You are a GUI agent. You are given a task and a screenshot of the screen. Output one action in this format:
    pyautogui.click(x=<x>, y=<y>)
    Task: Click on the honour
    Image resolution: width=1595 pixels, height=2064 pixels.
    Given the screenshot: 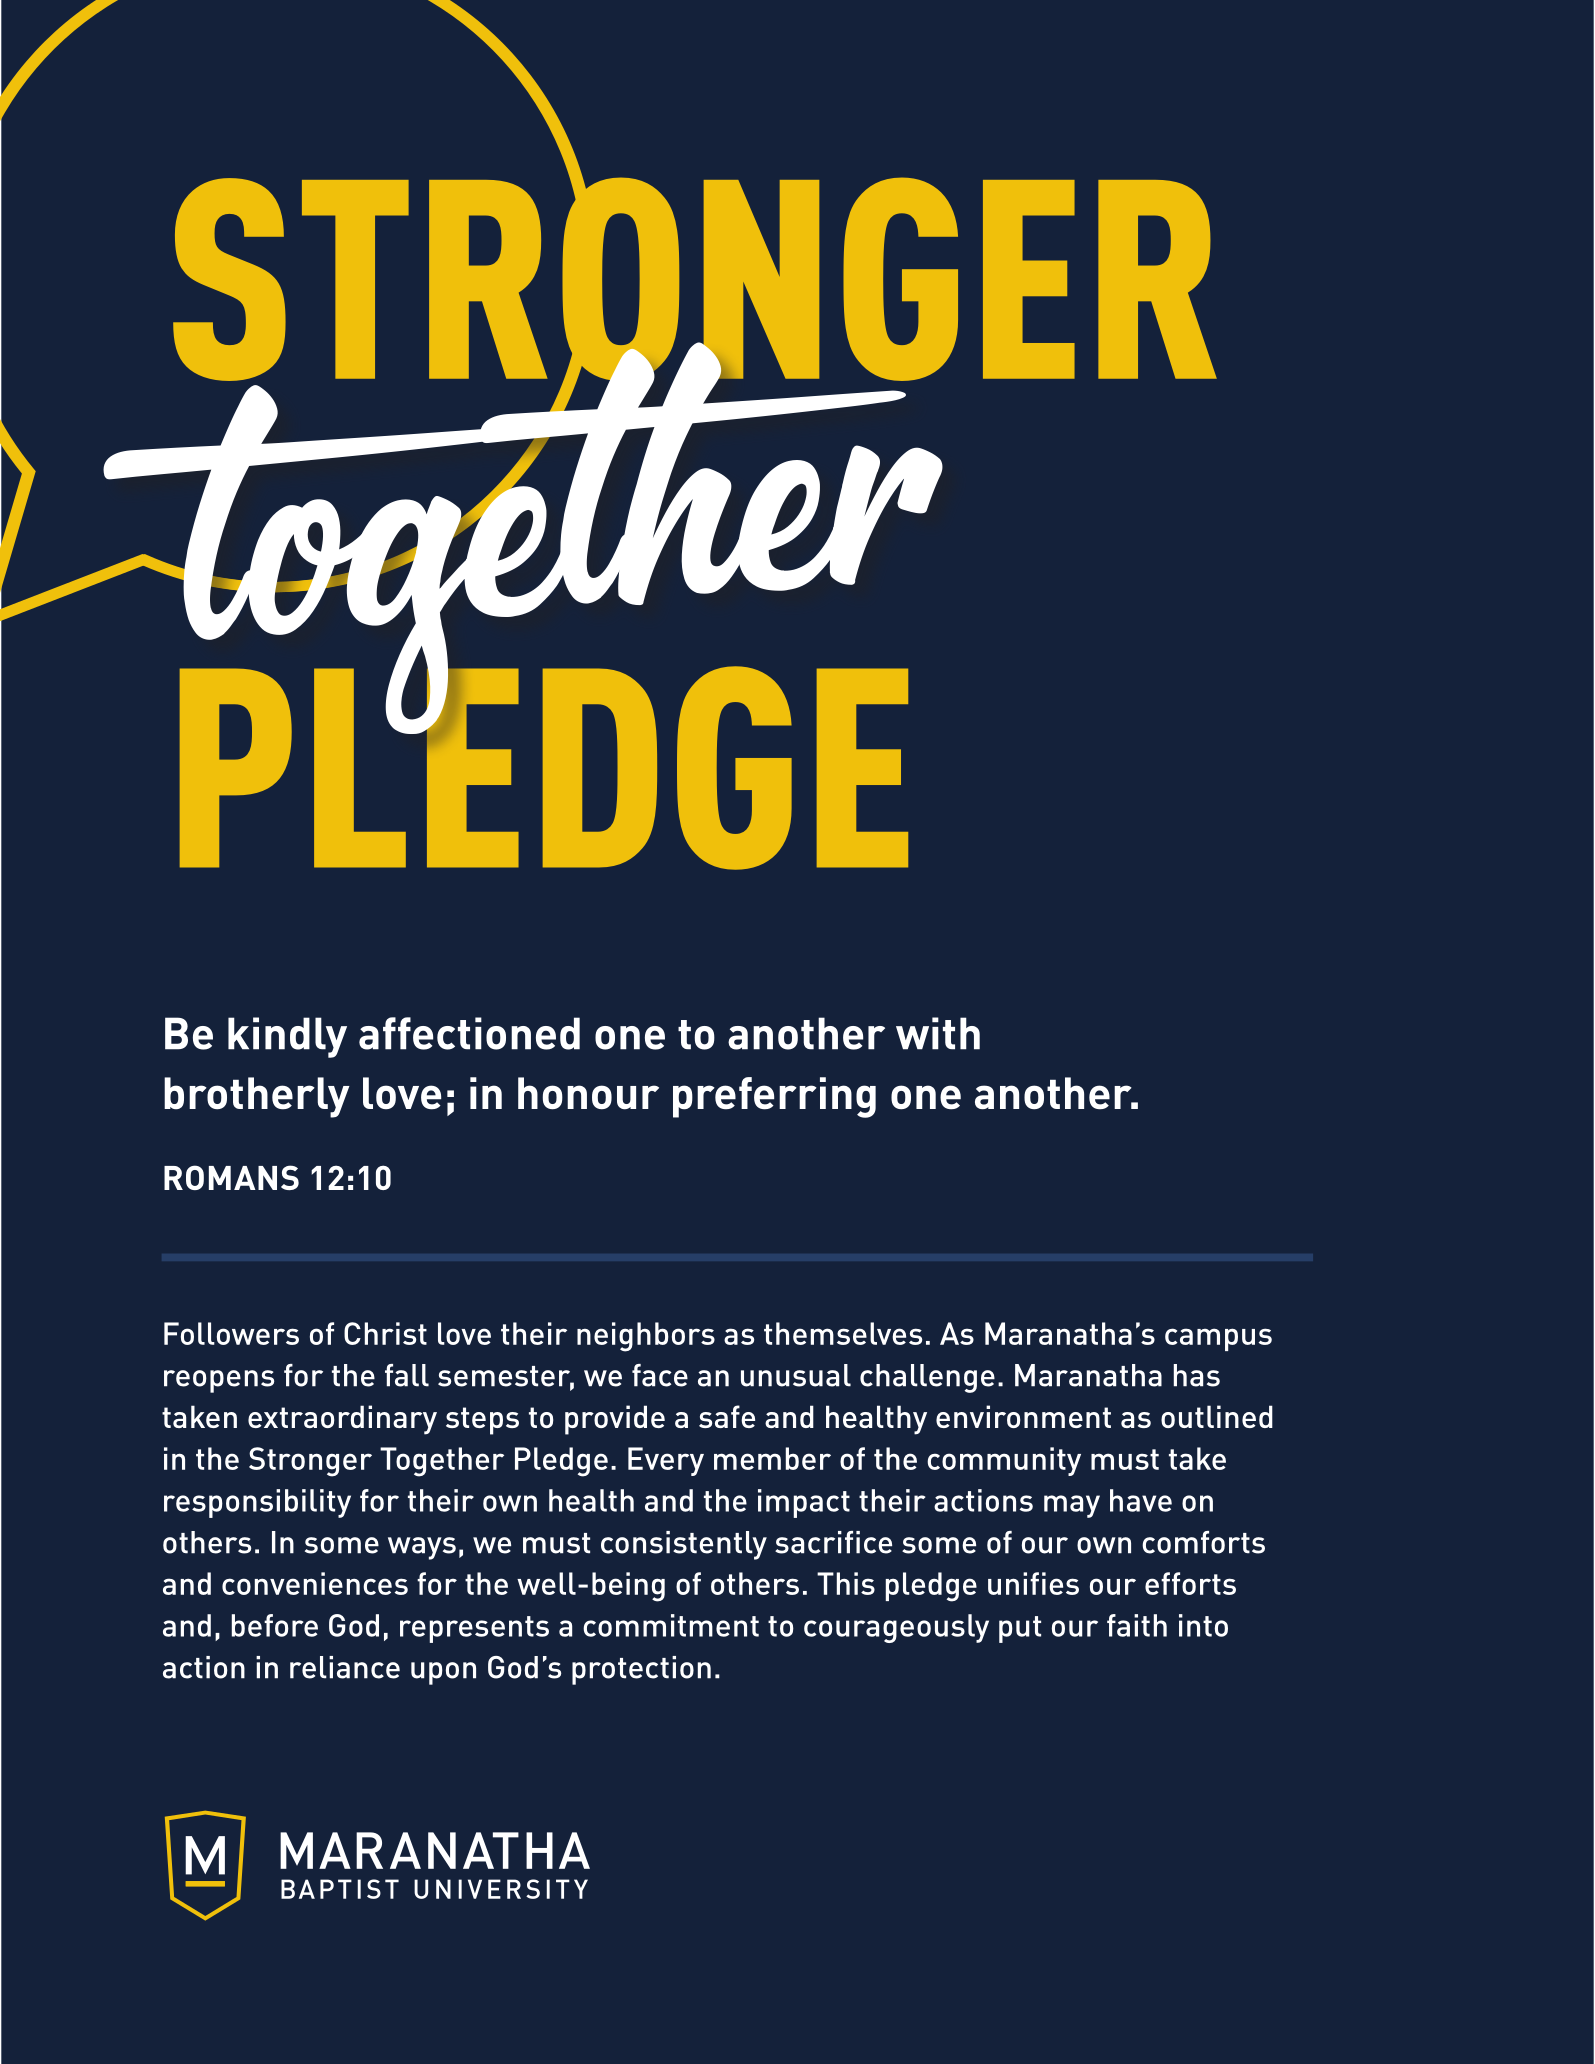 What is the action you would take?
    pyautogui.click(x=588, y=1093)
